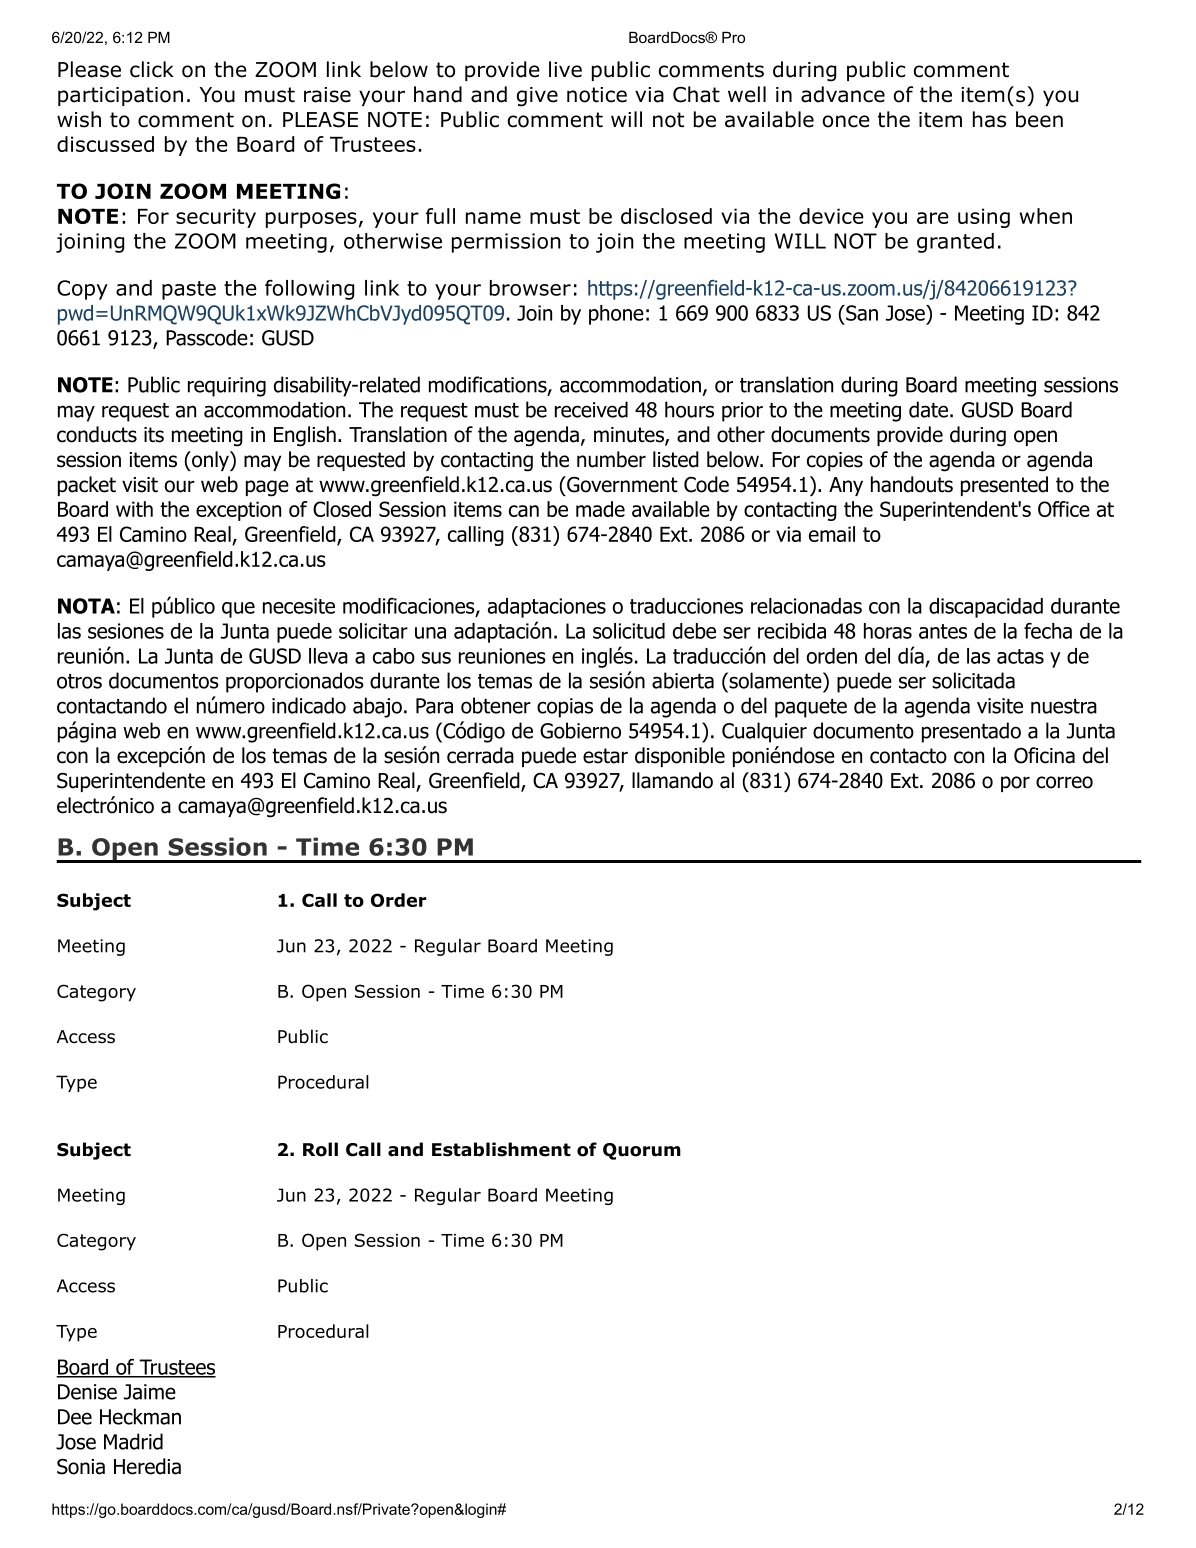 This page has height=1548, width=1196. I want to click on correo, so click(1064, 782).
